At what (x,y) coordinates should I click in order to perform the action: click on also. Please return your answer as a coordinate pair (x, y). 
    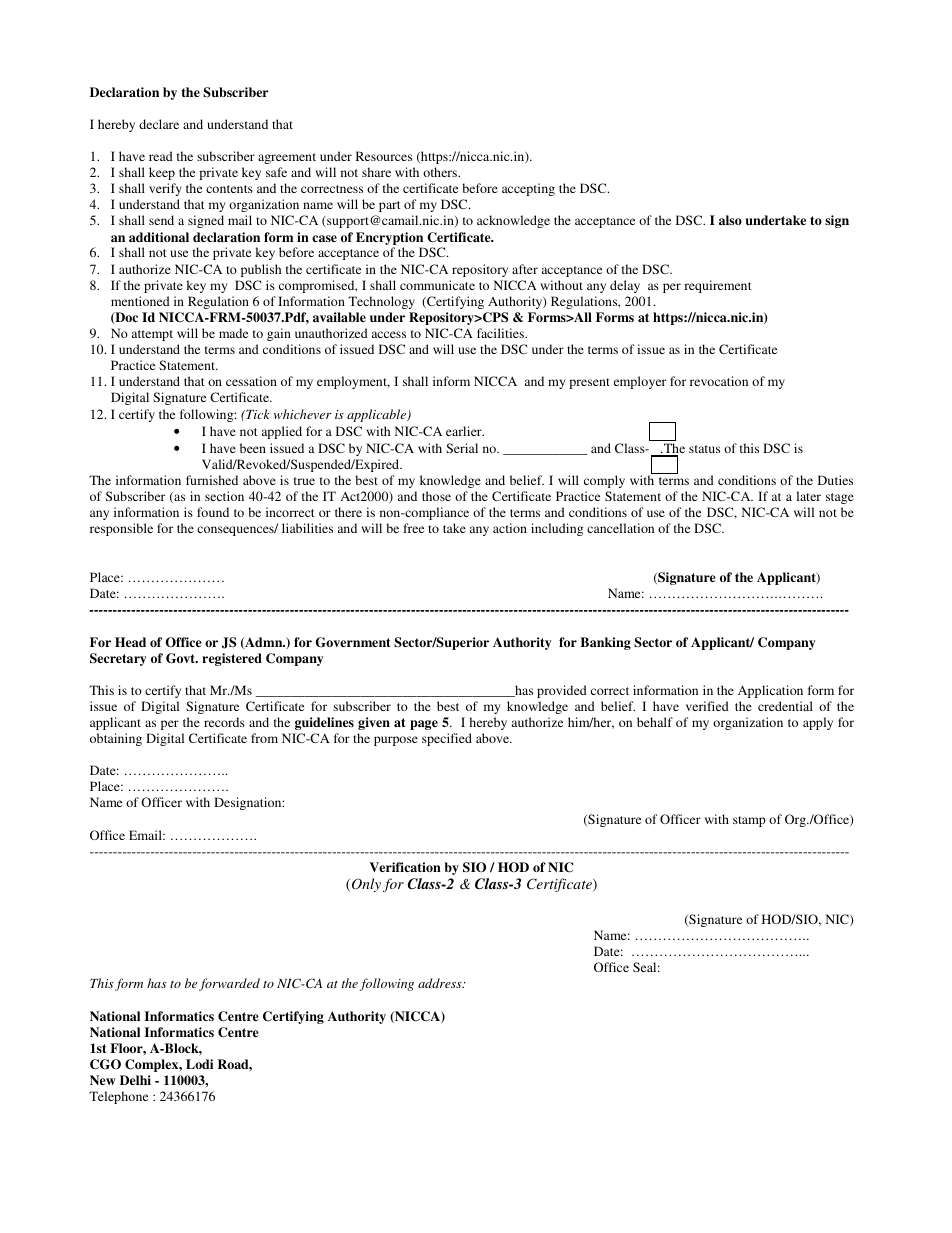
    Looking at the image, I should click on (730, 220).
